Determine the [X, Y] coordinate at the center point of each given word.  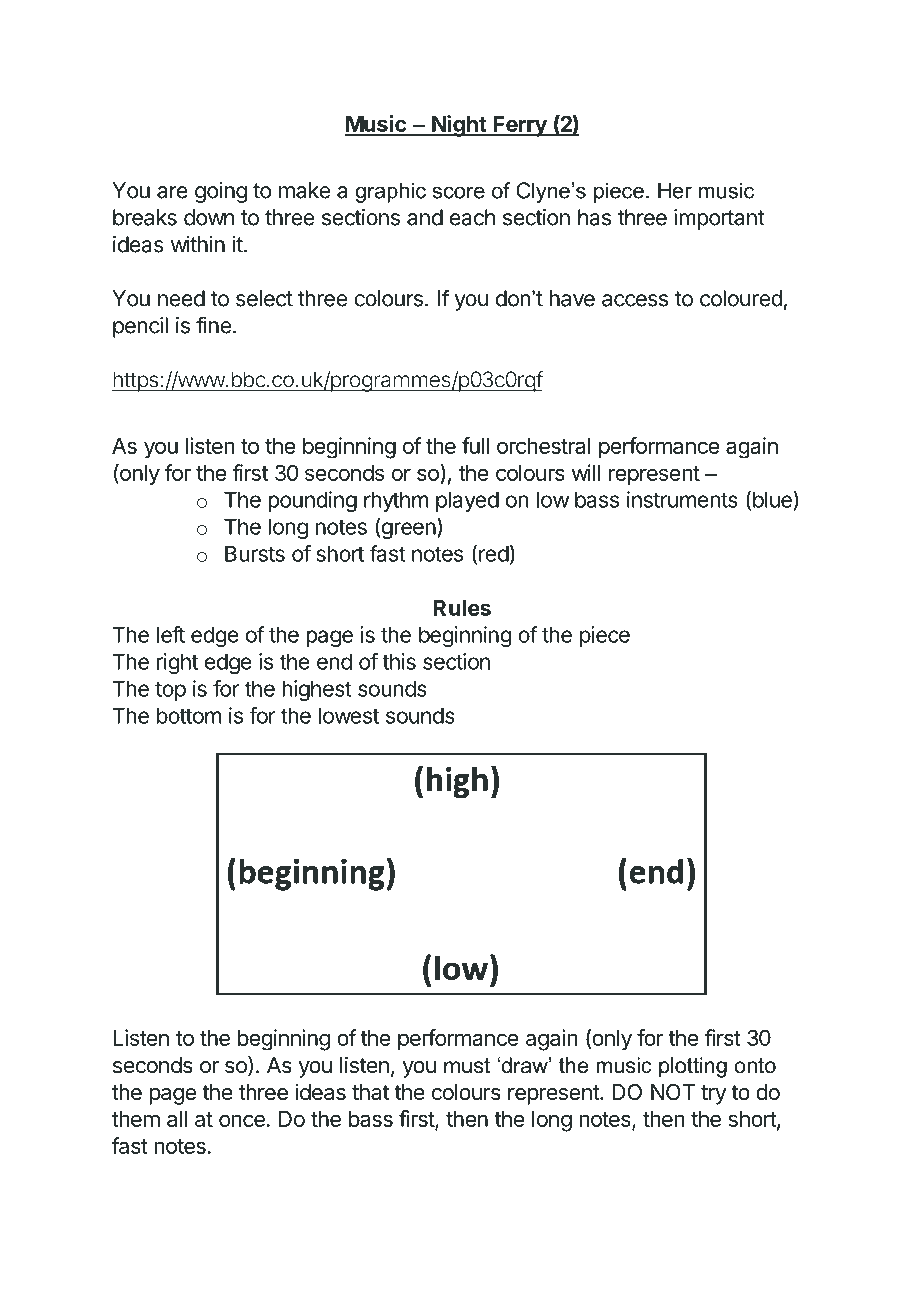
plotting [693, 1067]
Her [675, 190]
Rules [462, 608]
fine [213, 325]
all [177, 1119]
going [221, 192]
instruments [682, 499]
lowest [349, 715]
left [171, 634]
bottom [189, 715]
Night [459, 126]
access [635, 300]
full [475, 445]
